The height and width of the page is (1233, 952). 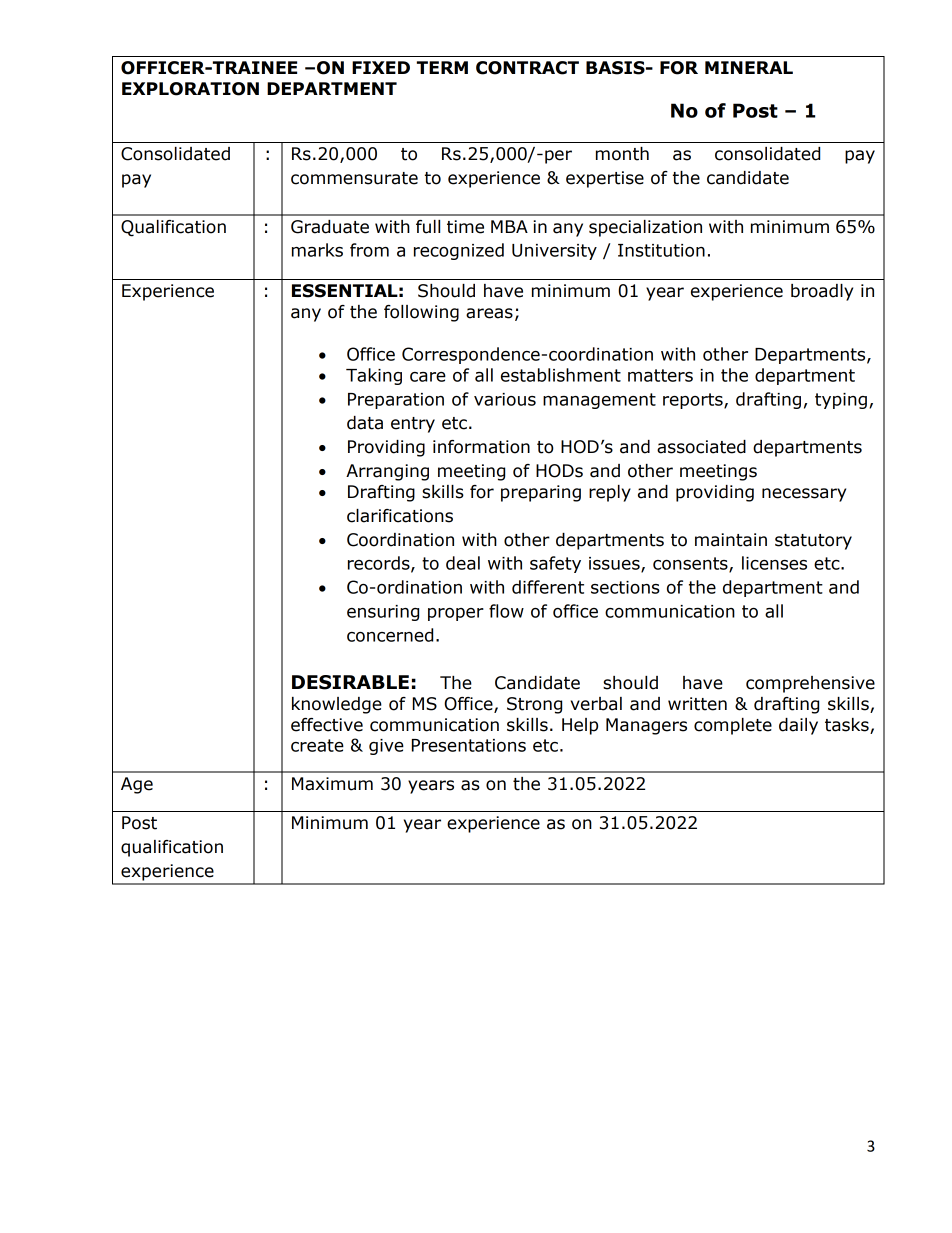 I want to click on marks, so click(x=317, y=250).
